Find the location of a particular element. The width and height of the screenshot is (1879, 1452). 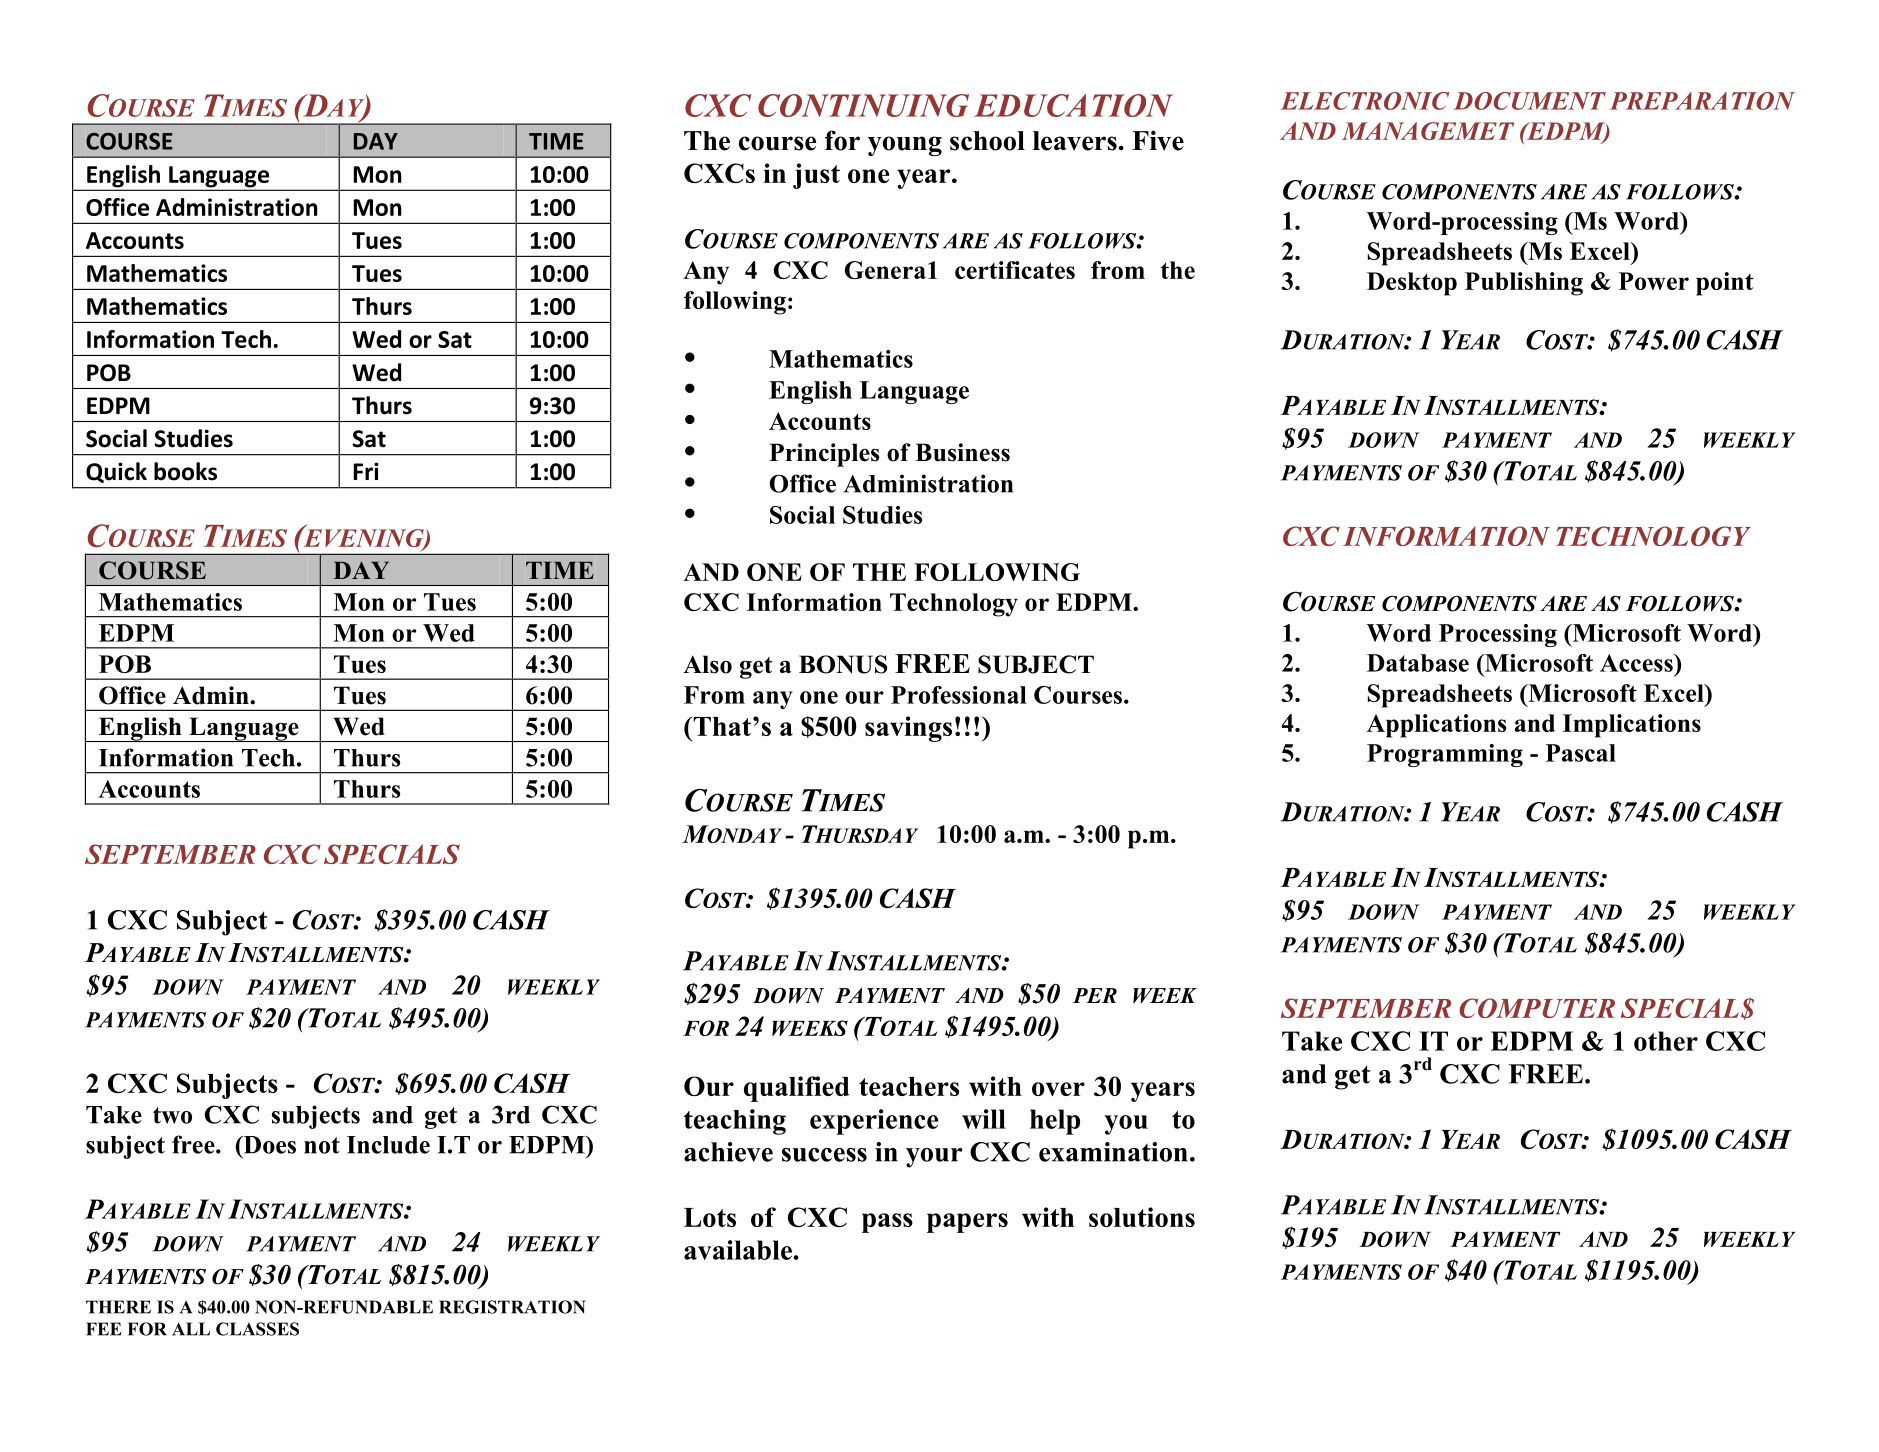

just is located at coordinates (816, 176).
